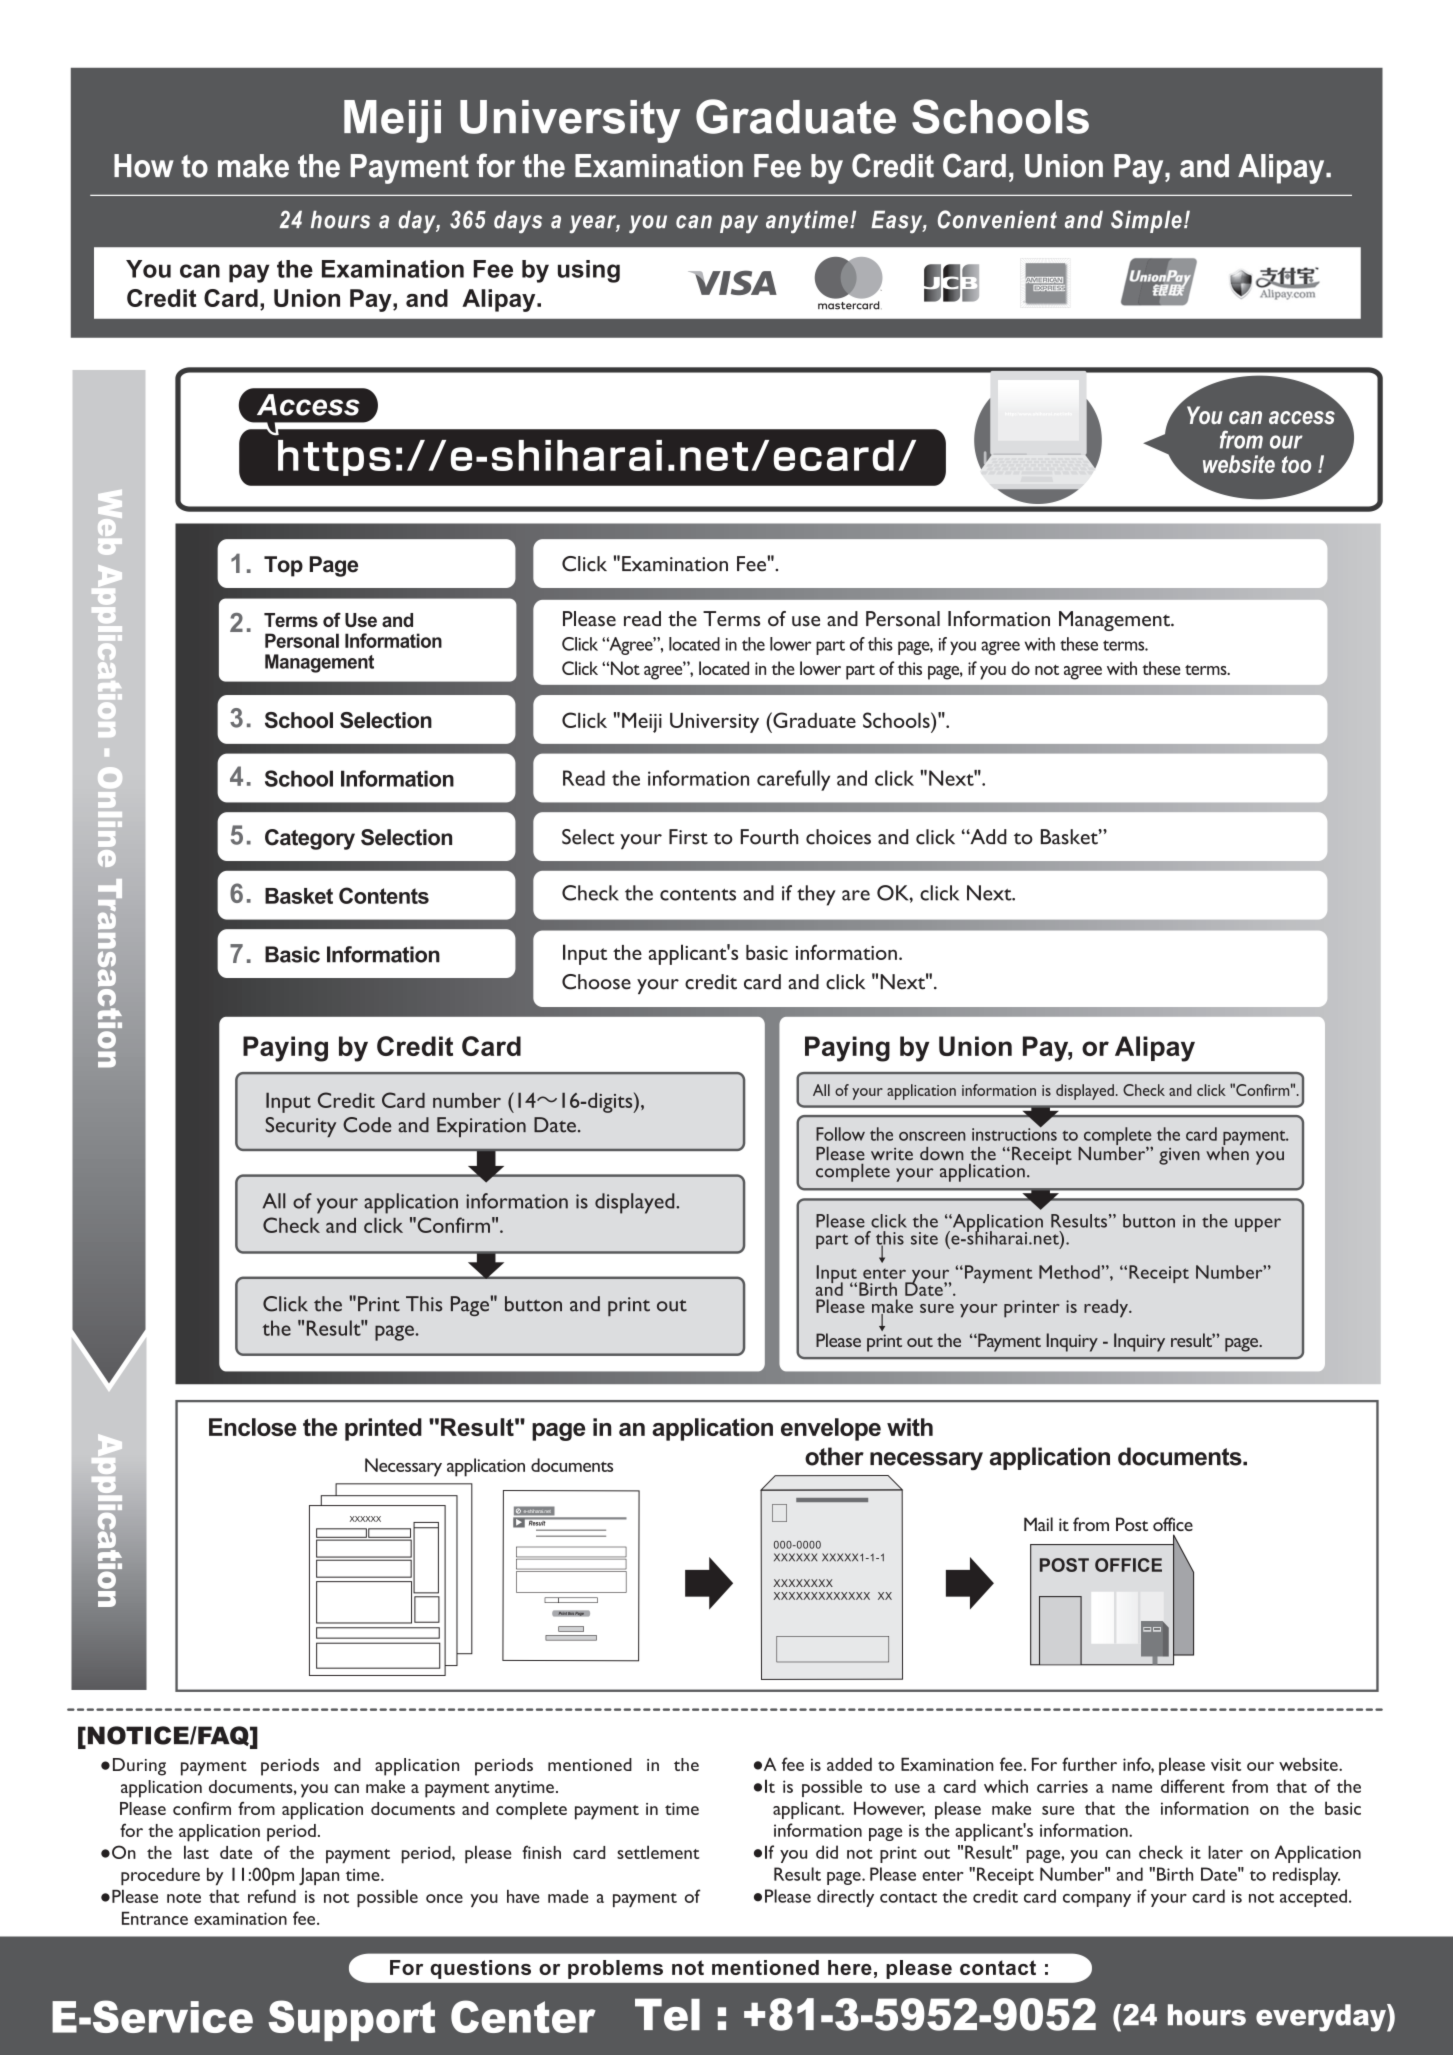  I want to click on refund, so click(272, 1896).
